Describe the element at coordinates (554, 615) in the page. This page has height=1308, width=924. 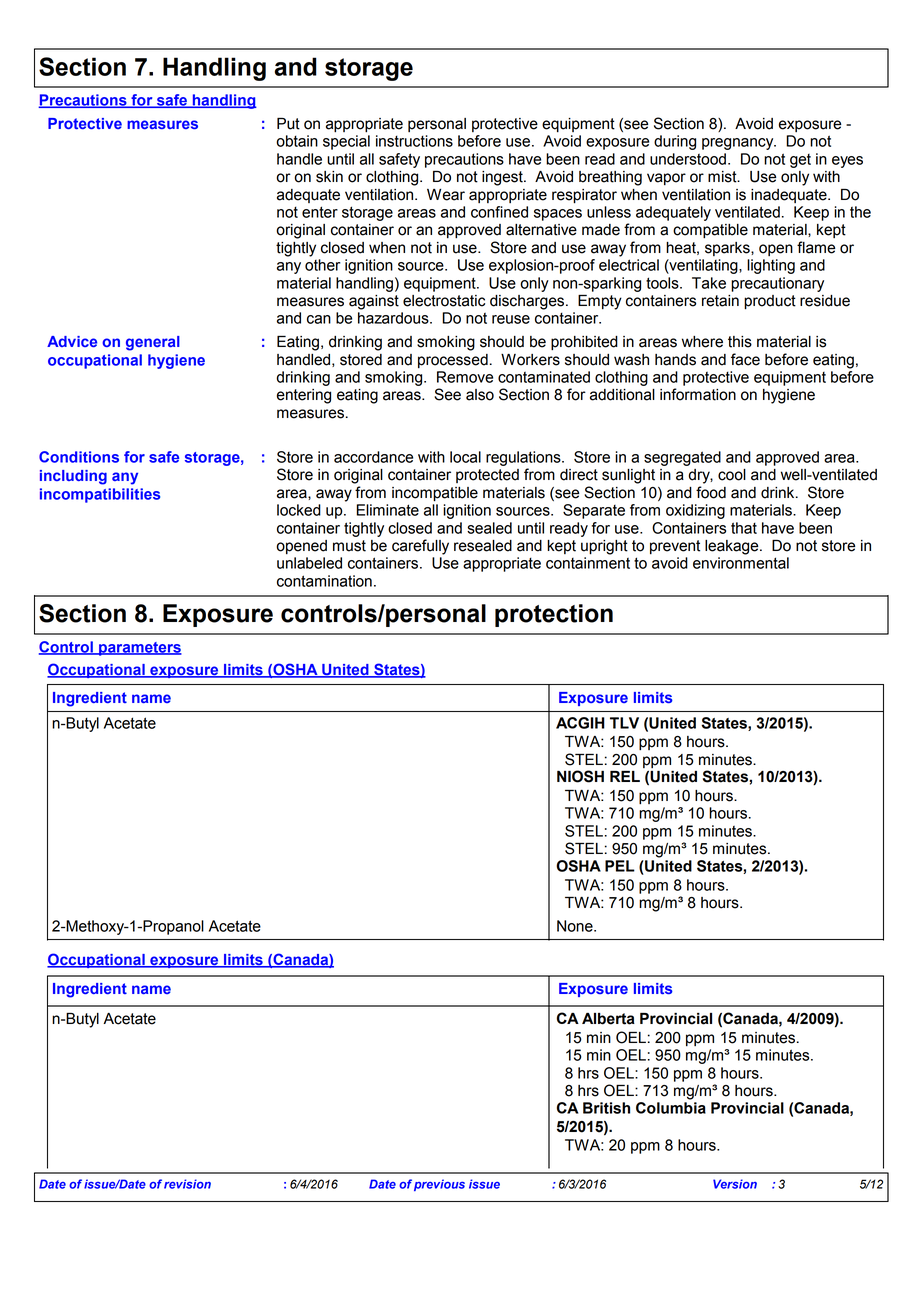
I see `protection` at that location.
